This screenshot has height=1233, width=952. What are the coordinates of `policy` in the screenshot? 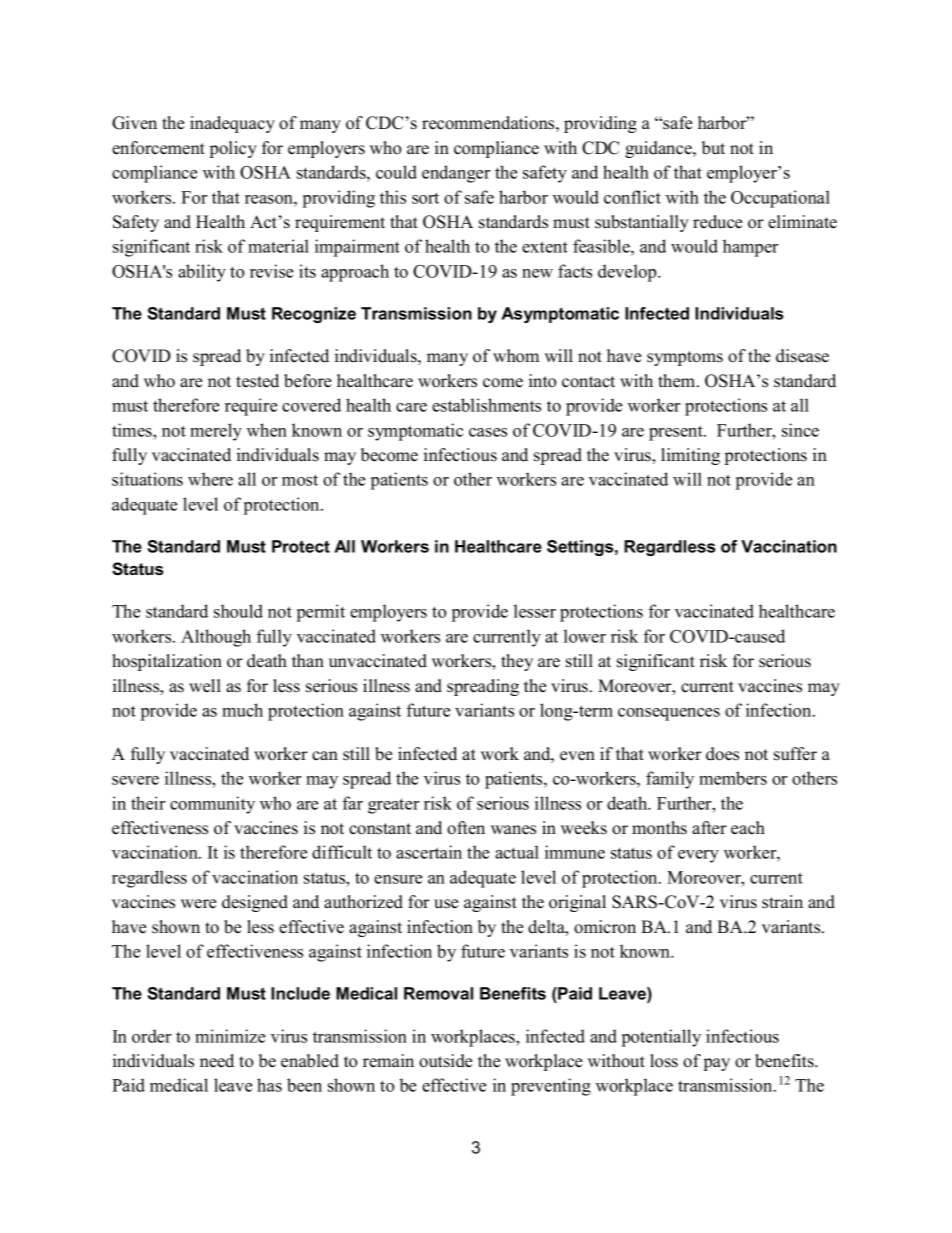 It's located at (233, 149).
